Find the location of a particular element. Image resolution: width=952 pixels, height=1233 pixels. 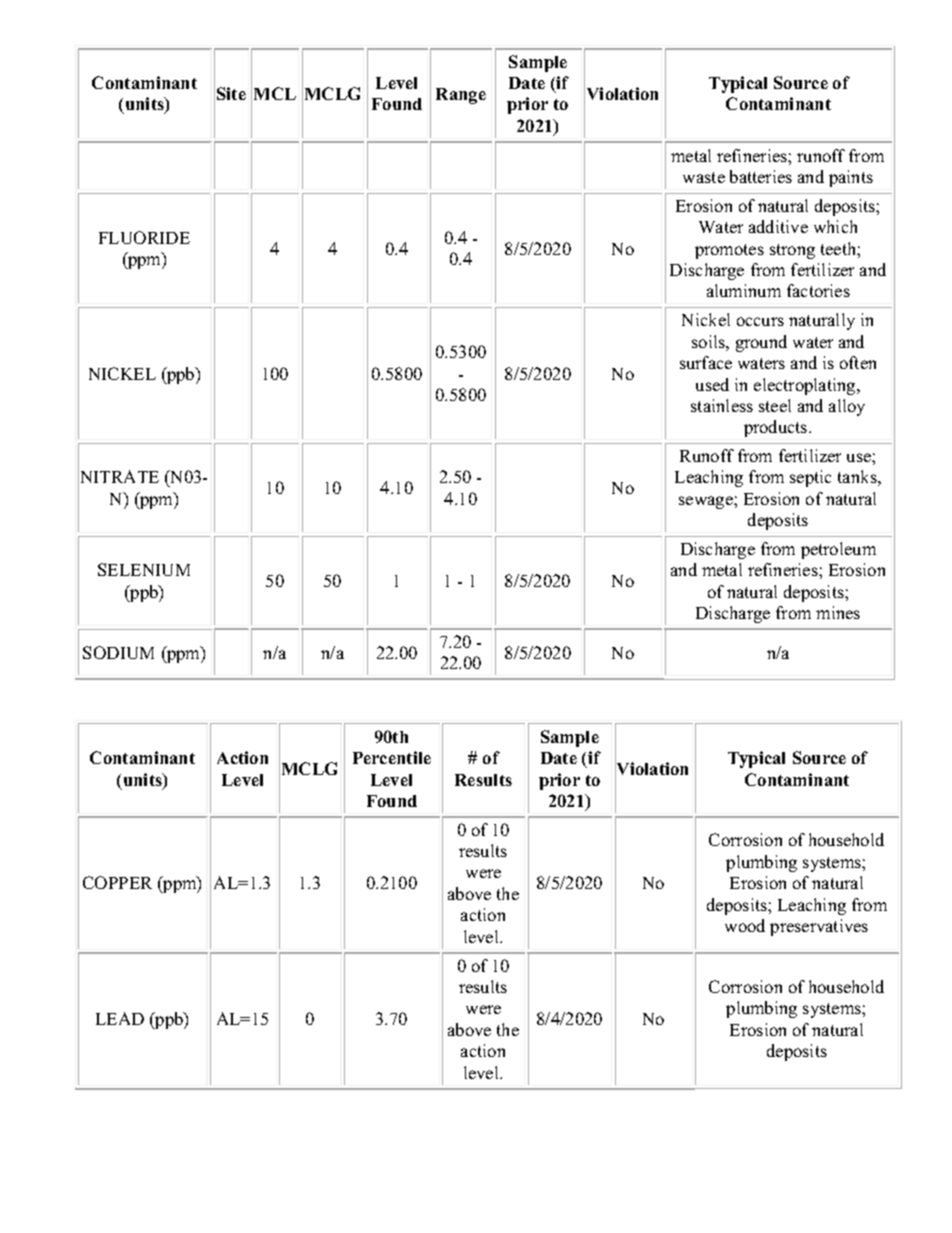

sewage is located at coordinates (707, 502).
